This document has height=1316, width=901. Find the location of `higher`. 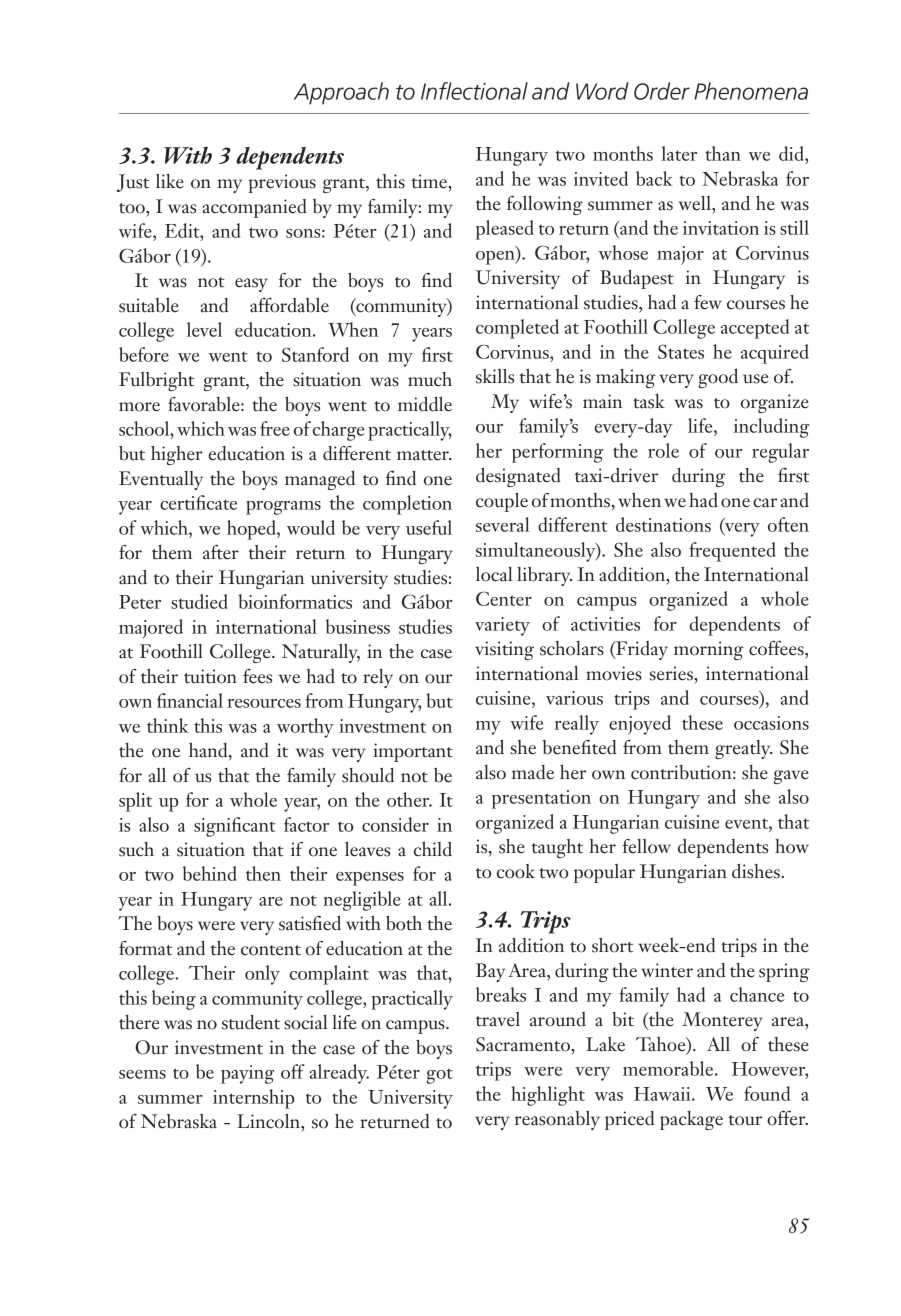

higher is located at coordinates (177, 455).
